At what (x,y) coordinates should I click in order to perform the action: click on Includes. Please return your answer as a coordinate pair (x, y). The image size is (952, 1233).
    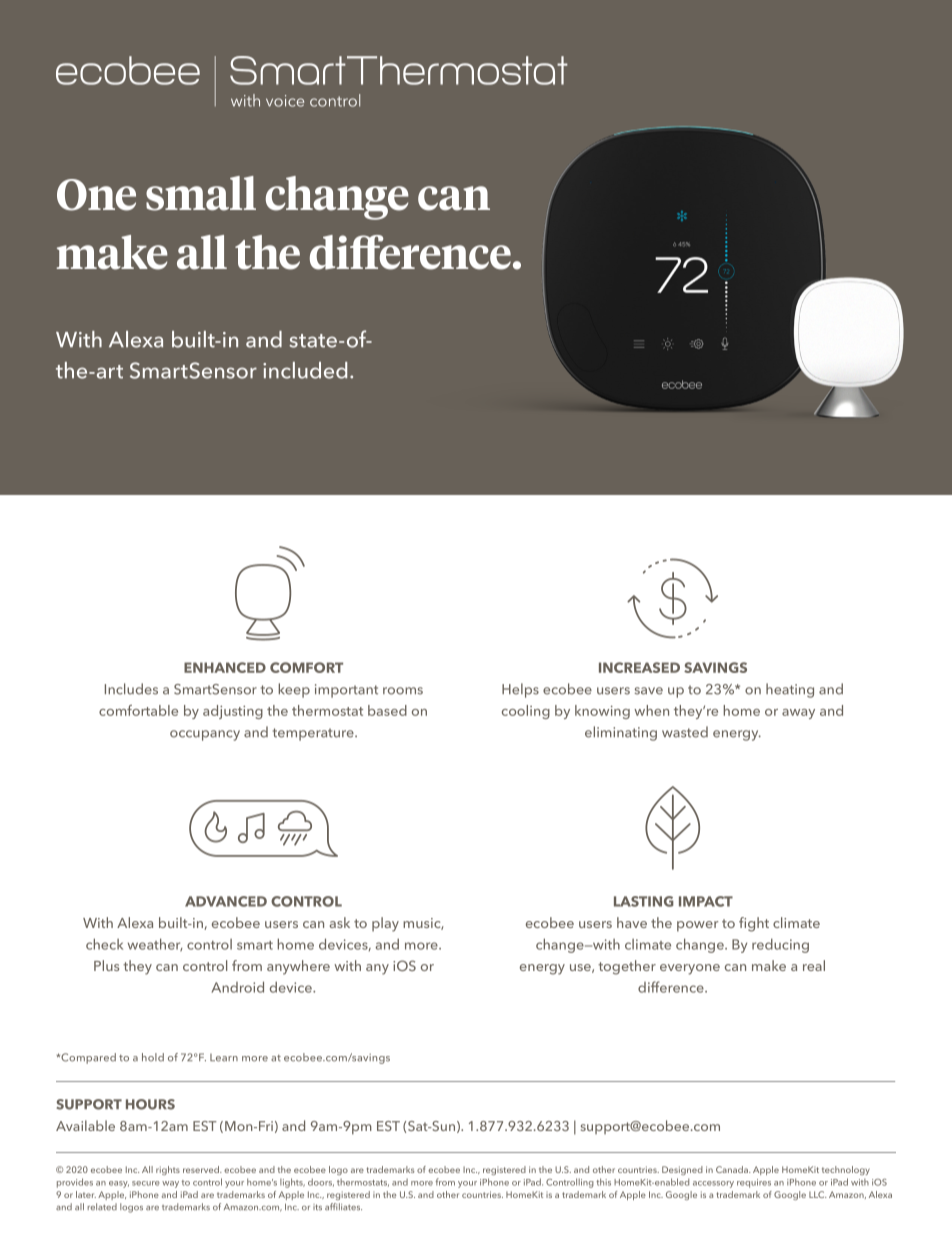
    Looking at the image, I should click on (131, 689).
